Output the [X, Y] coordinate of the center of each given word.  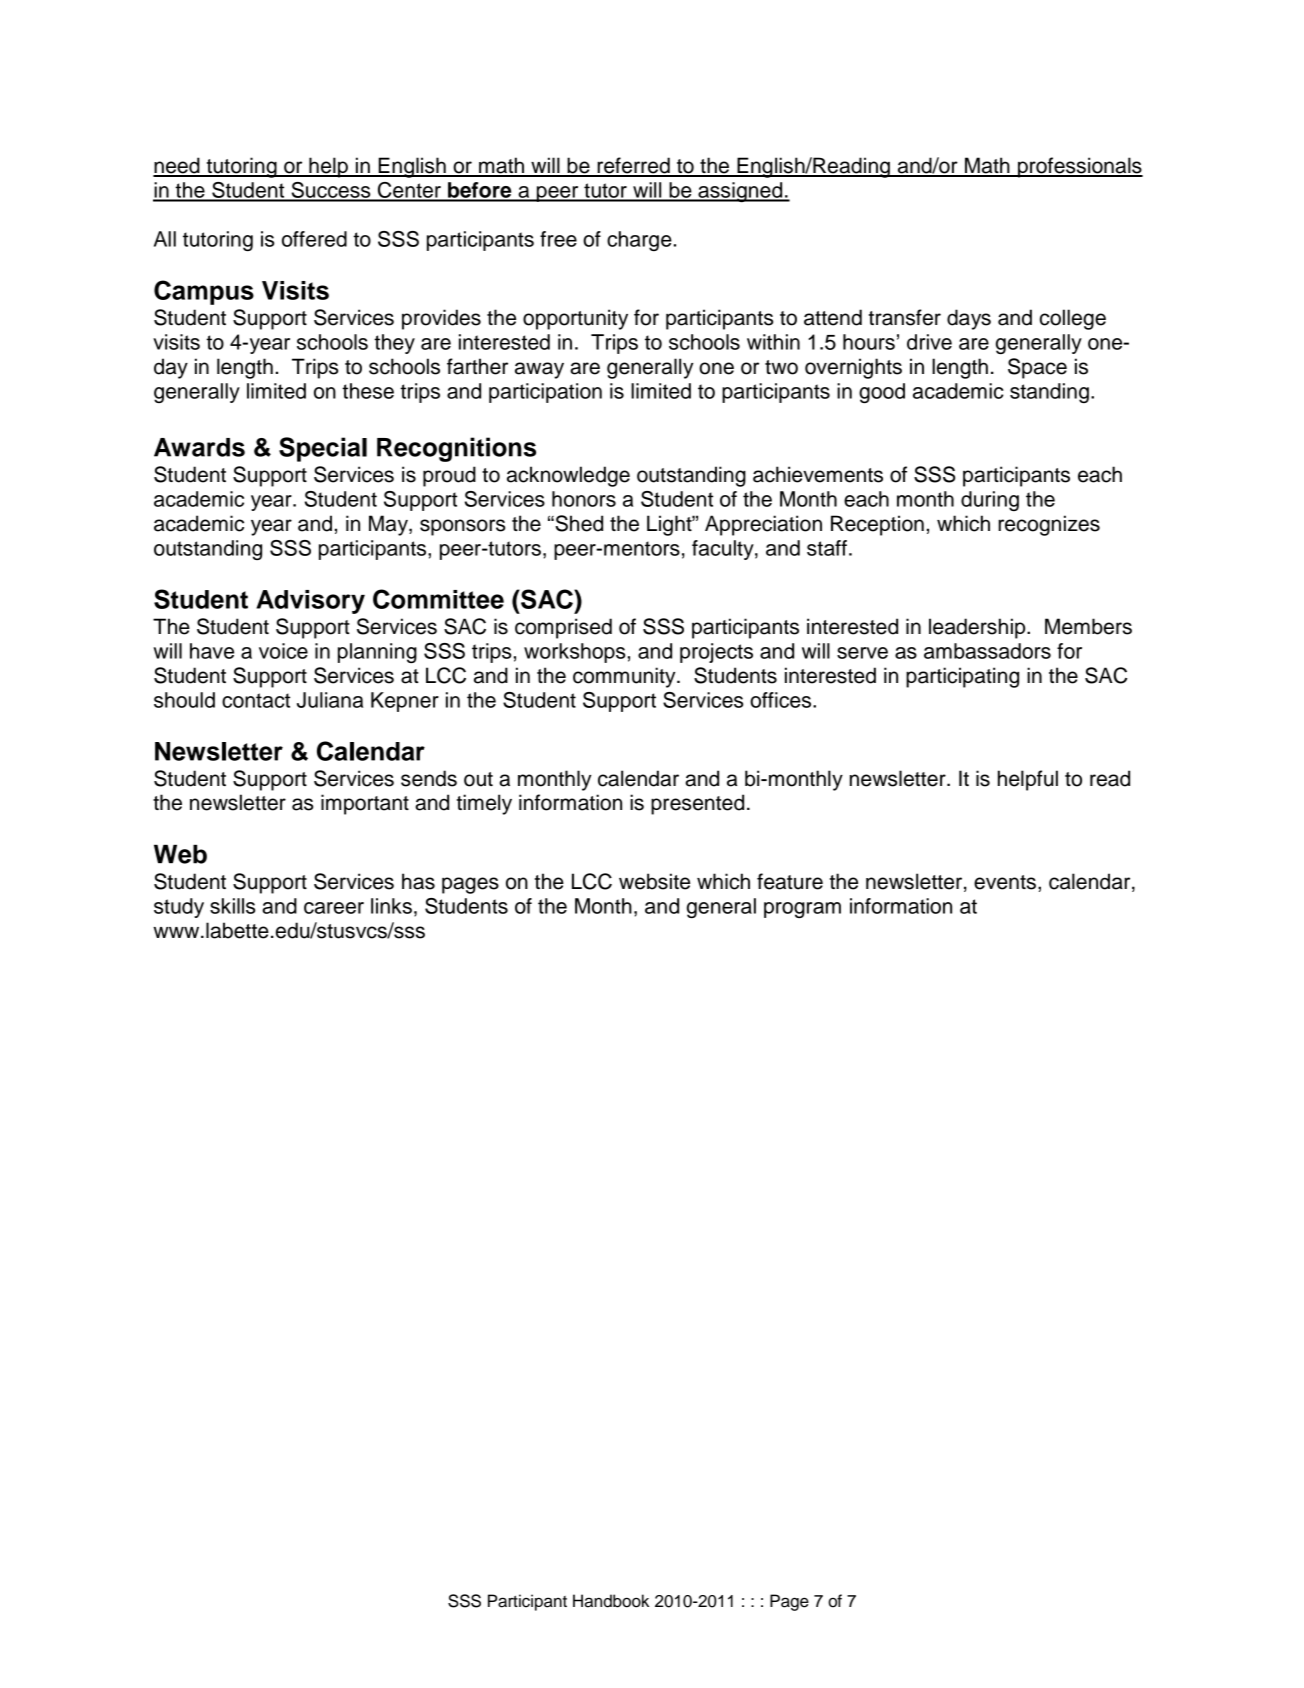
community [625, 677]
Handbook [611, 1601]
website [654, 881]
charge [639, 241]
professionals [1079, 167]
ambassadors [987, 651]
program [802, 910]
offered [314, 239]
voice [283, 651]
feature [790, 881]
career [334, 908]
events [1005, 882]
